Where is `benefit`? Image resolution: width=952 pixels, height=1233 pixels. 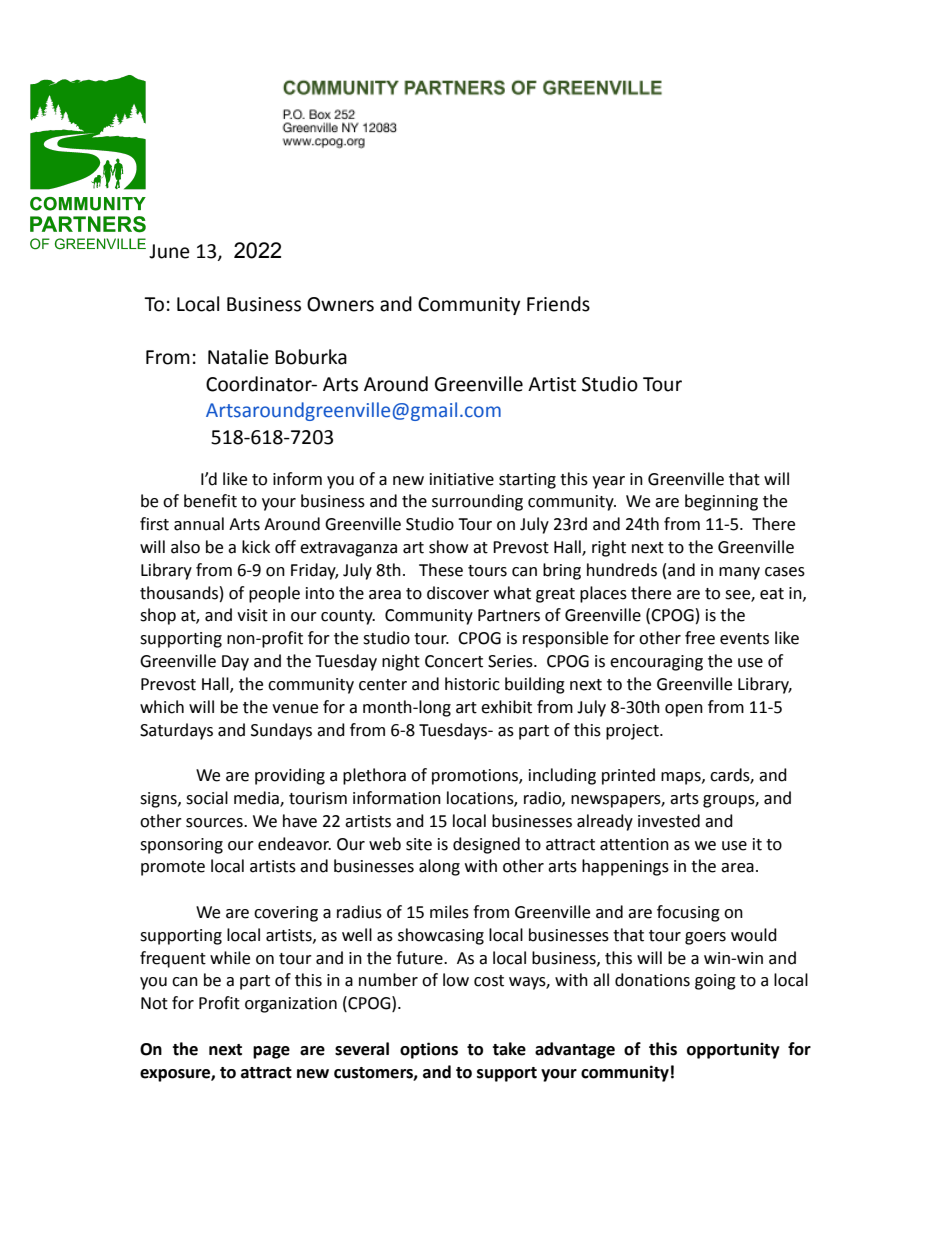 benefit is located at coordinates (210, 501).
